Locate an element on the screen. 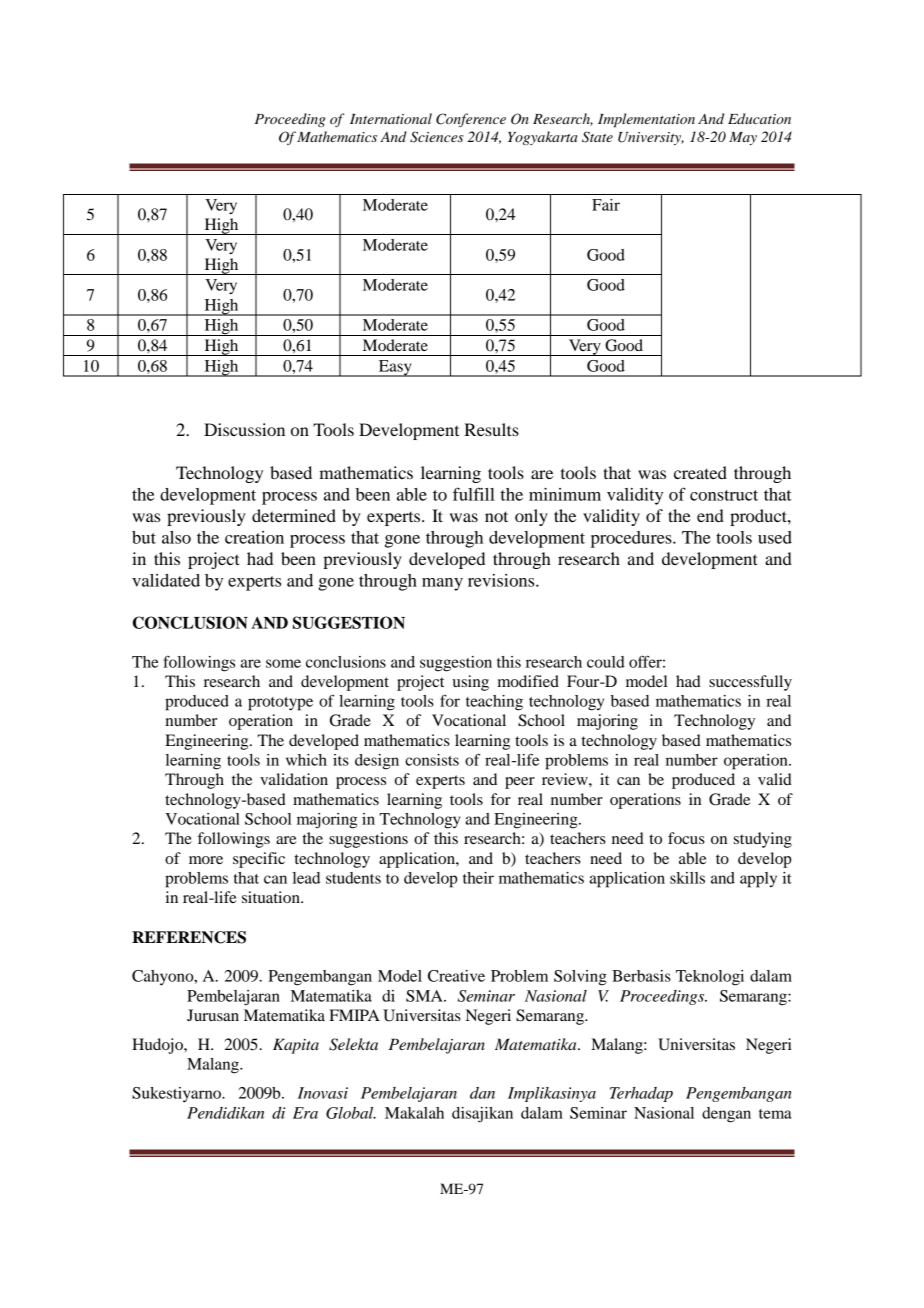  May is located at coordinates (743, 138).
